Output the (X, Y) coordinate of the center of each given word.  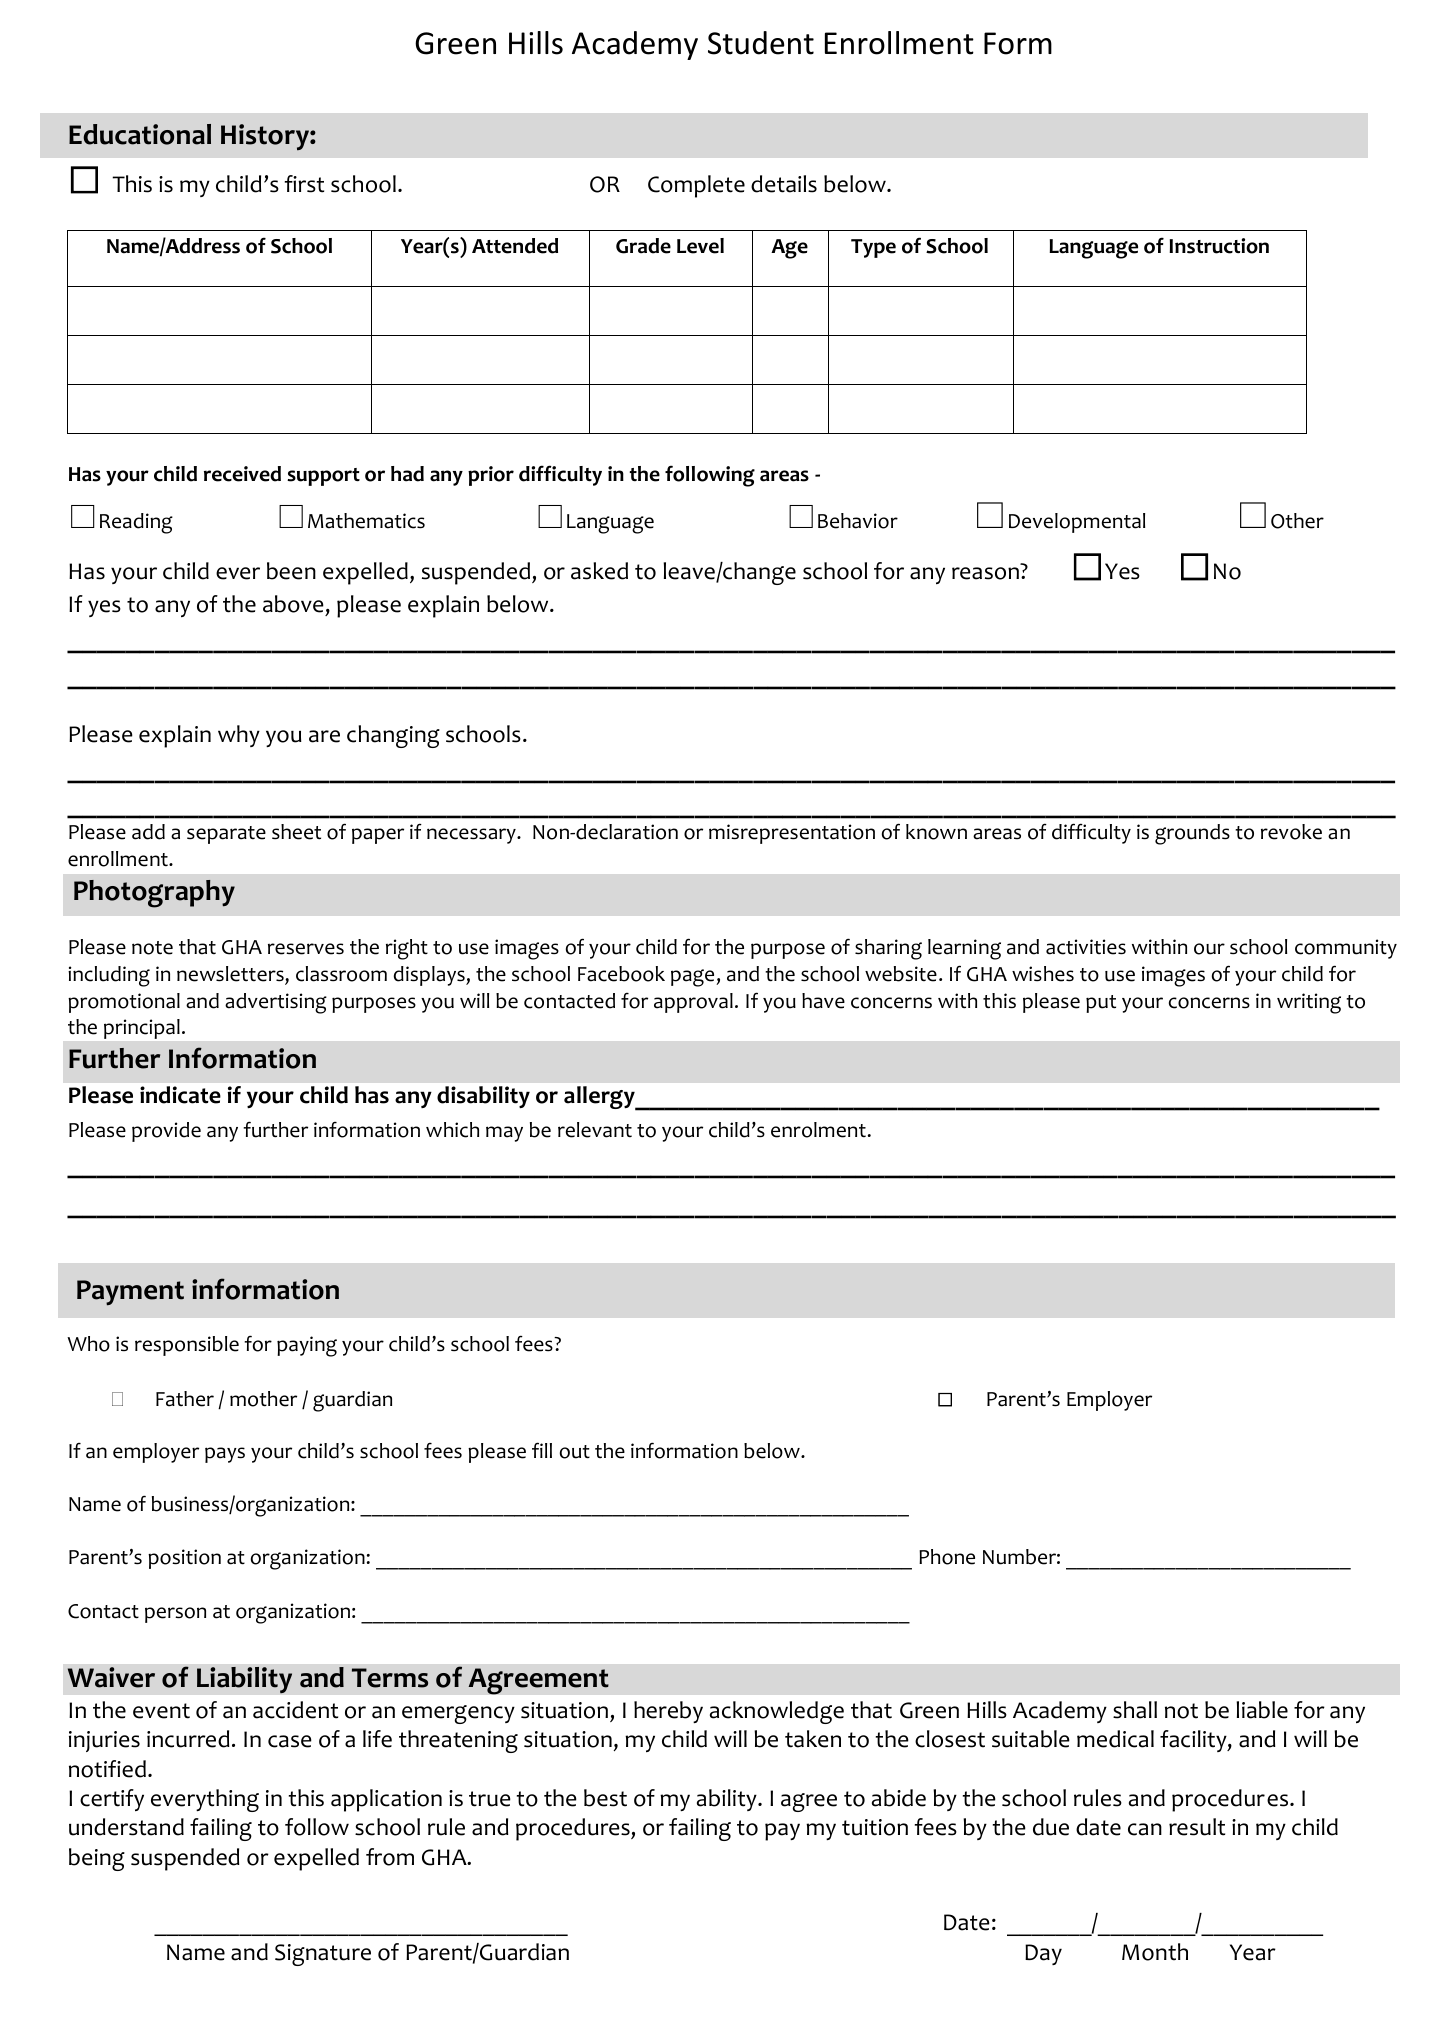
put (1101, 1004)
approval (693, 1003)
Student (761, 43)
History (266, 137)
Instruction (1219, 246)
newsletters (231, 975)
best (605, 1798)
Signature (323, 1955)
